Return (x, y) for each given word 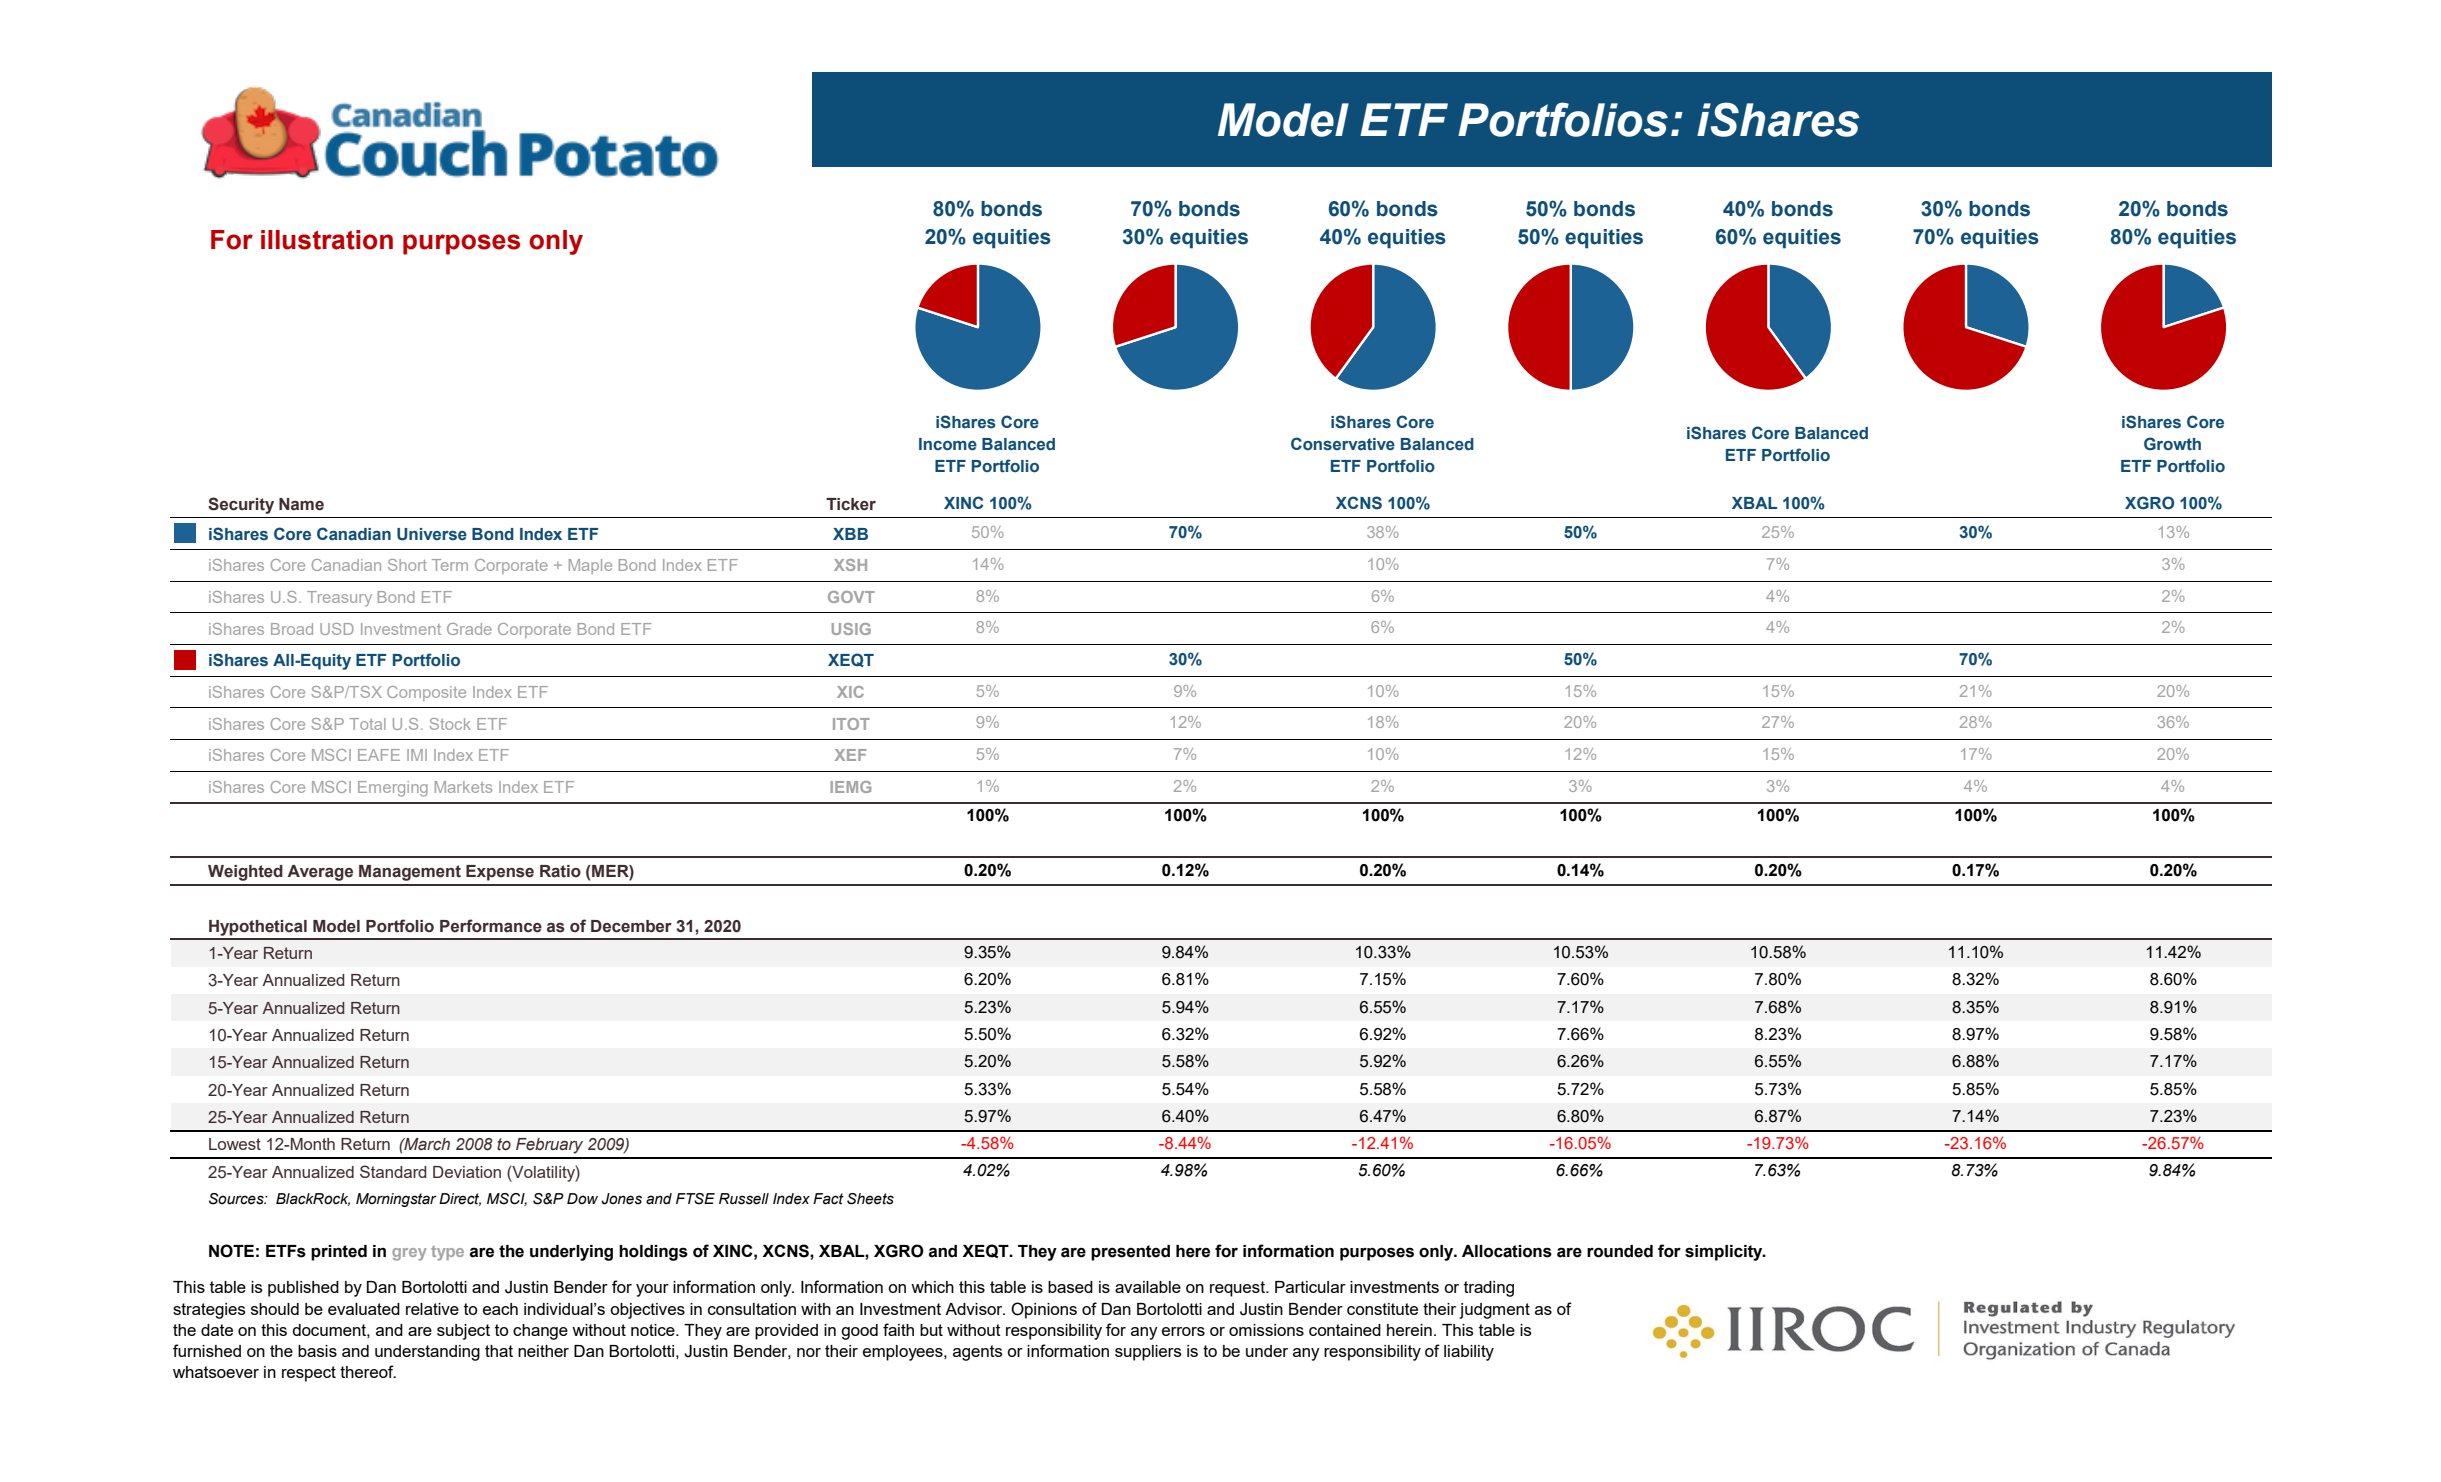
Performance (491, 926)
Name (301, 504)
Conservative (1343, 444)
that (499, 1351)
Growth (2172, 444)
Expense (500, 873)
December (631, 926)
